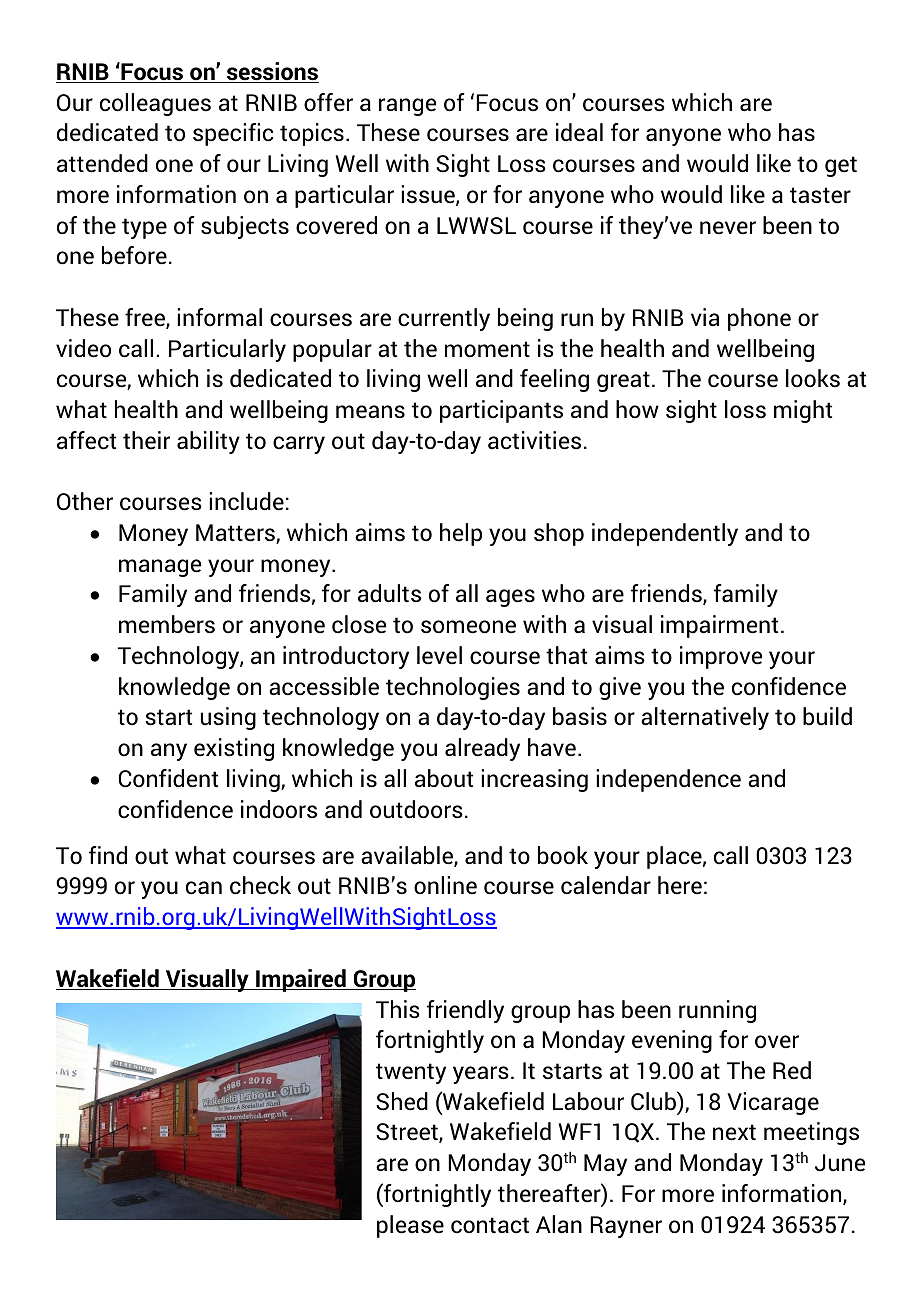  Describe the element at coordinates (407, 107) in the screenshot. I see `range` at that location.
